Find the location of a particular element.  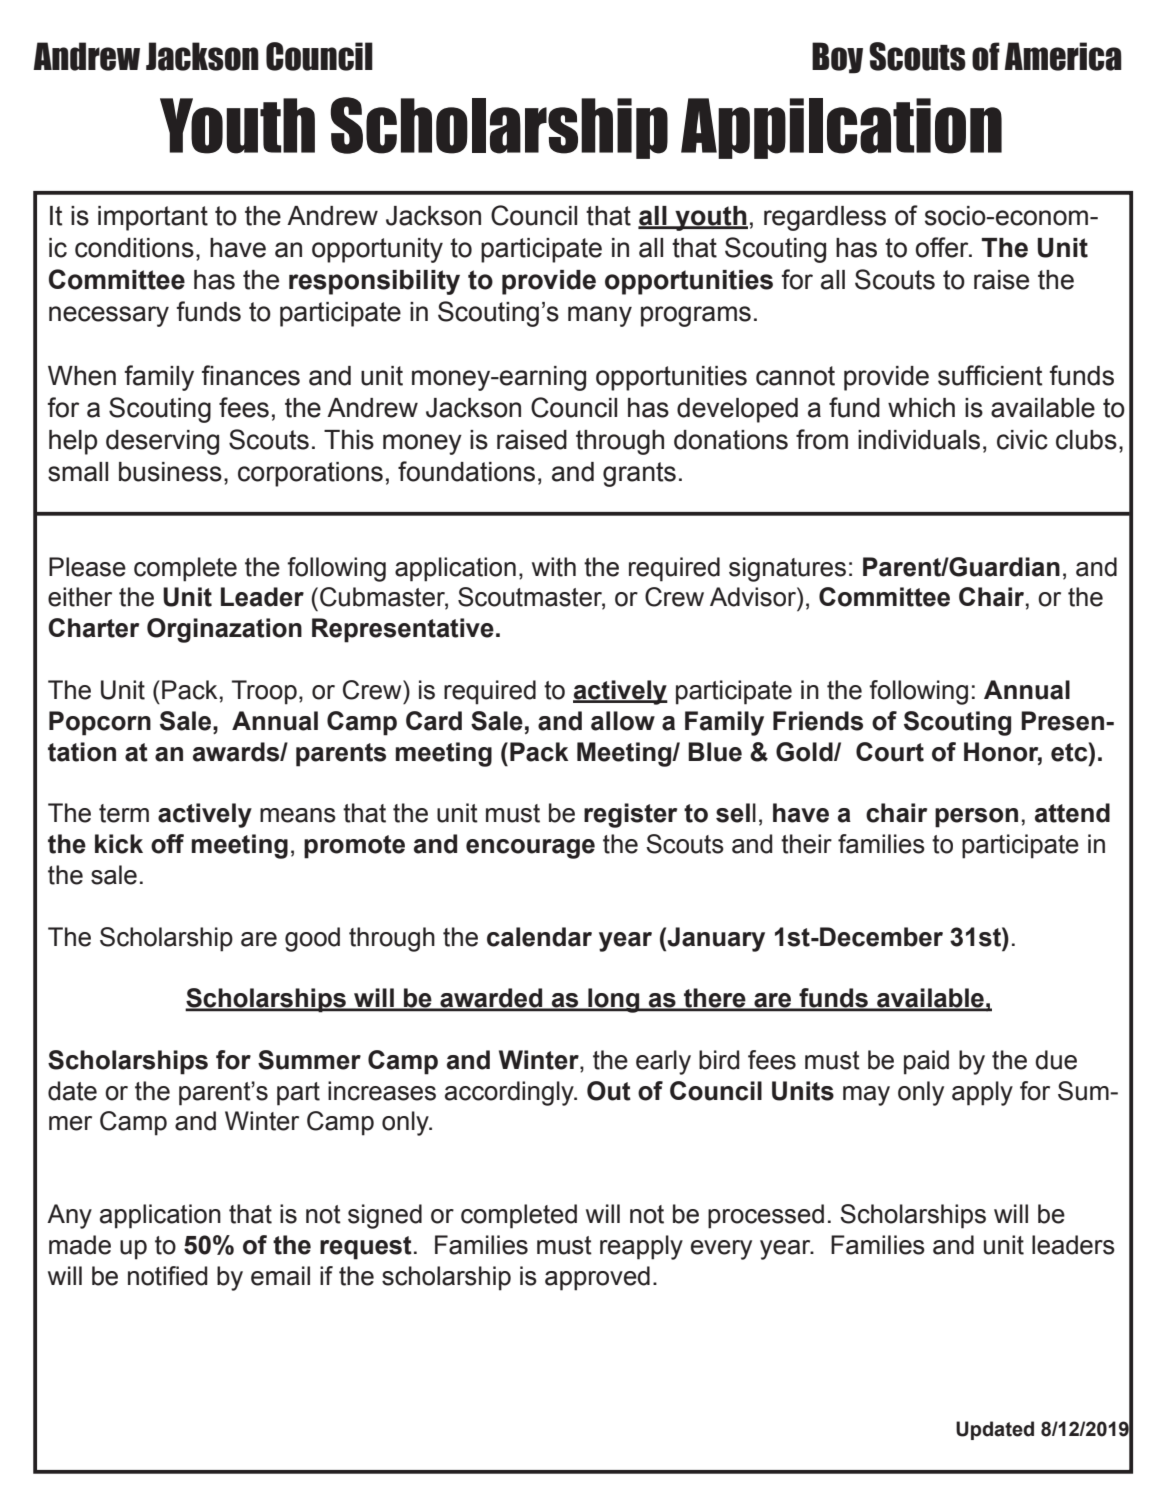

Boy is located at coordinates (837, 58).
